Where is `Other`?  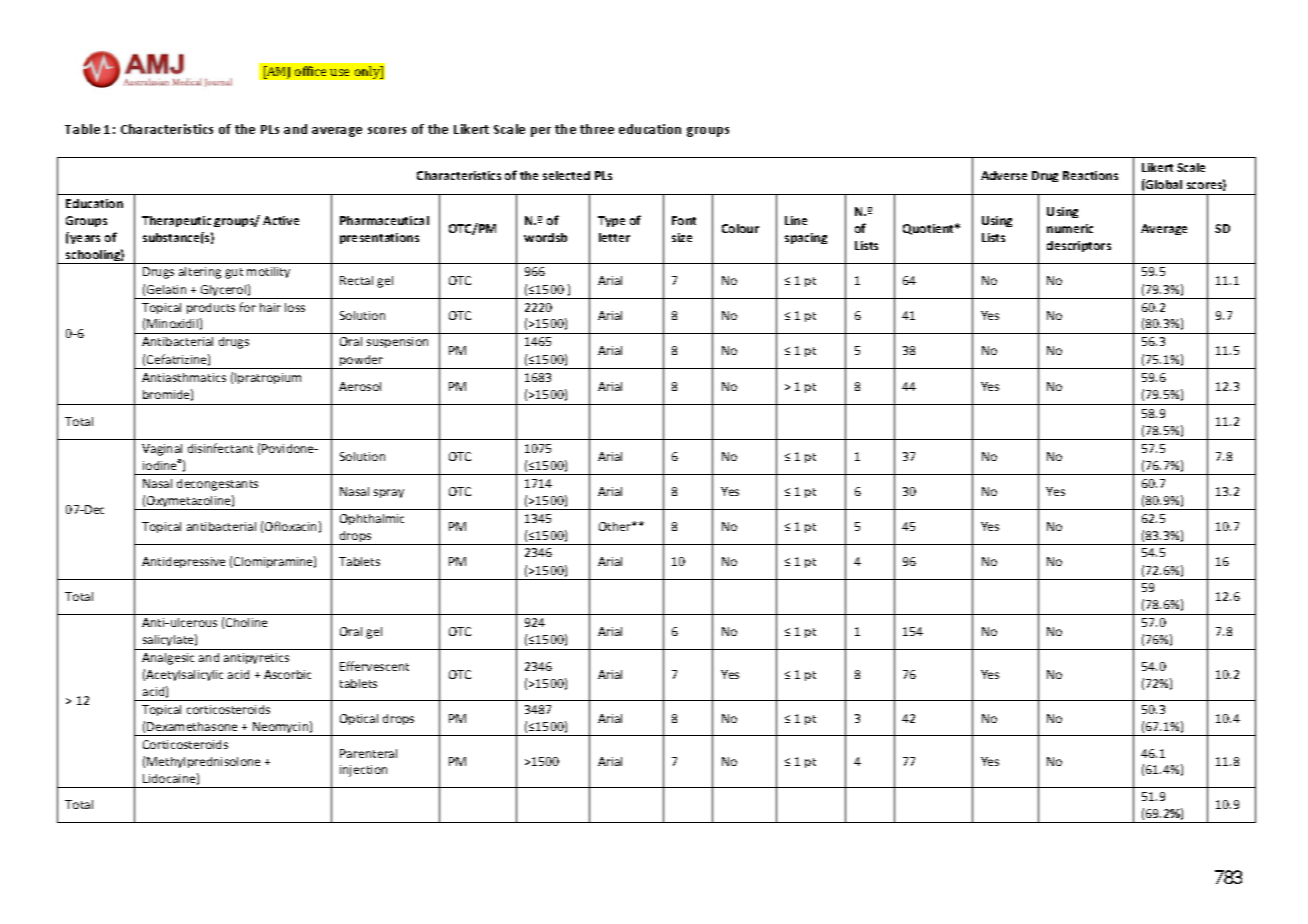
Other is located at coordinates (616, 526).
